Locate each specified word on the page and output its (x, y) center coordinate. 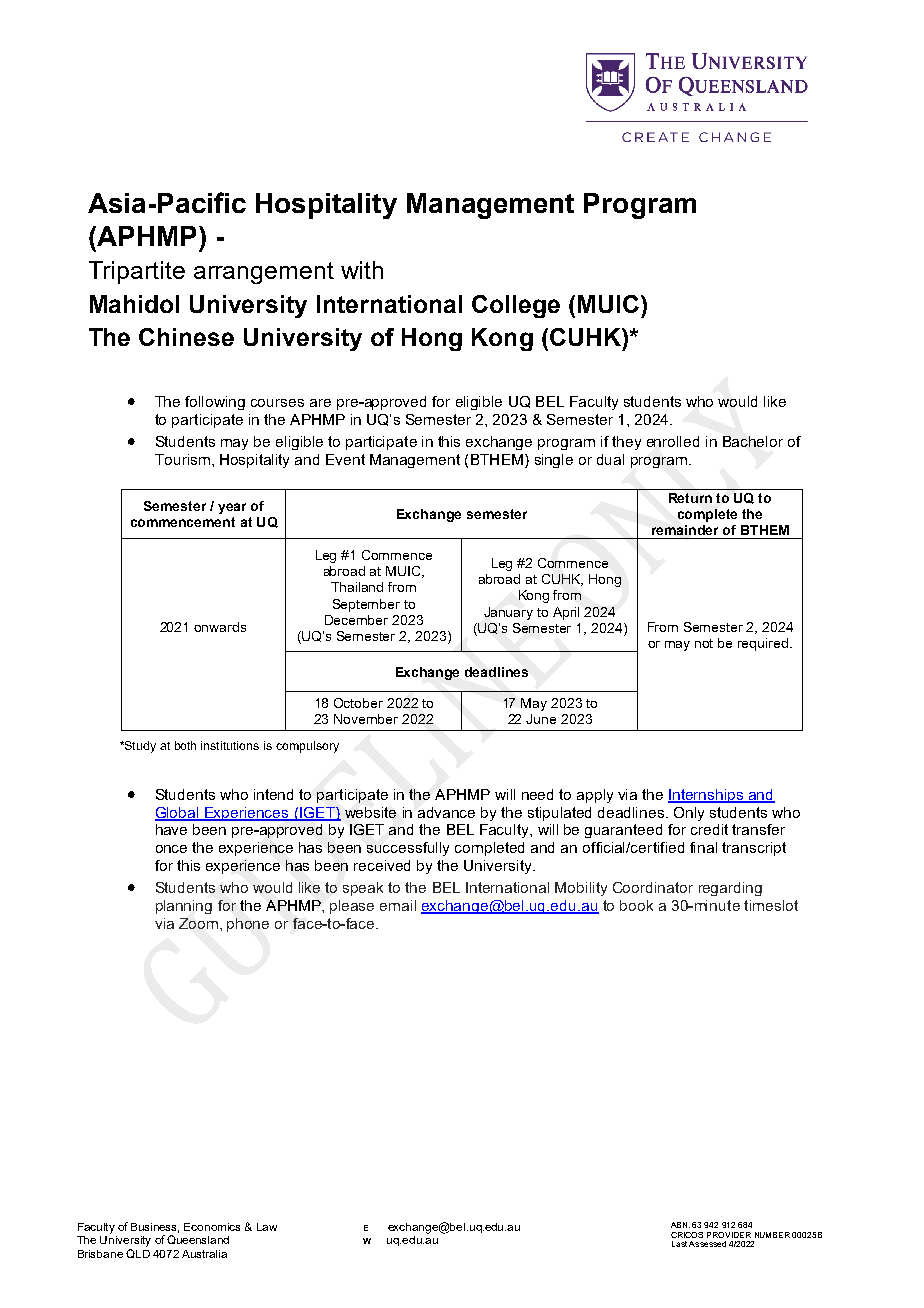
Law (267, 1227)
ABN (680, 1225)
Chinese (186, 337)
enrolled (673, 441)
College (516, 306)
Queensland (198, 1239)
